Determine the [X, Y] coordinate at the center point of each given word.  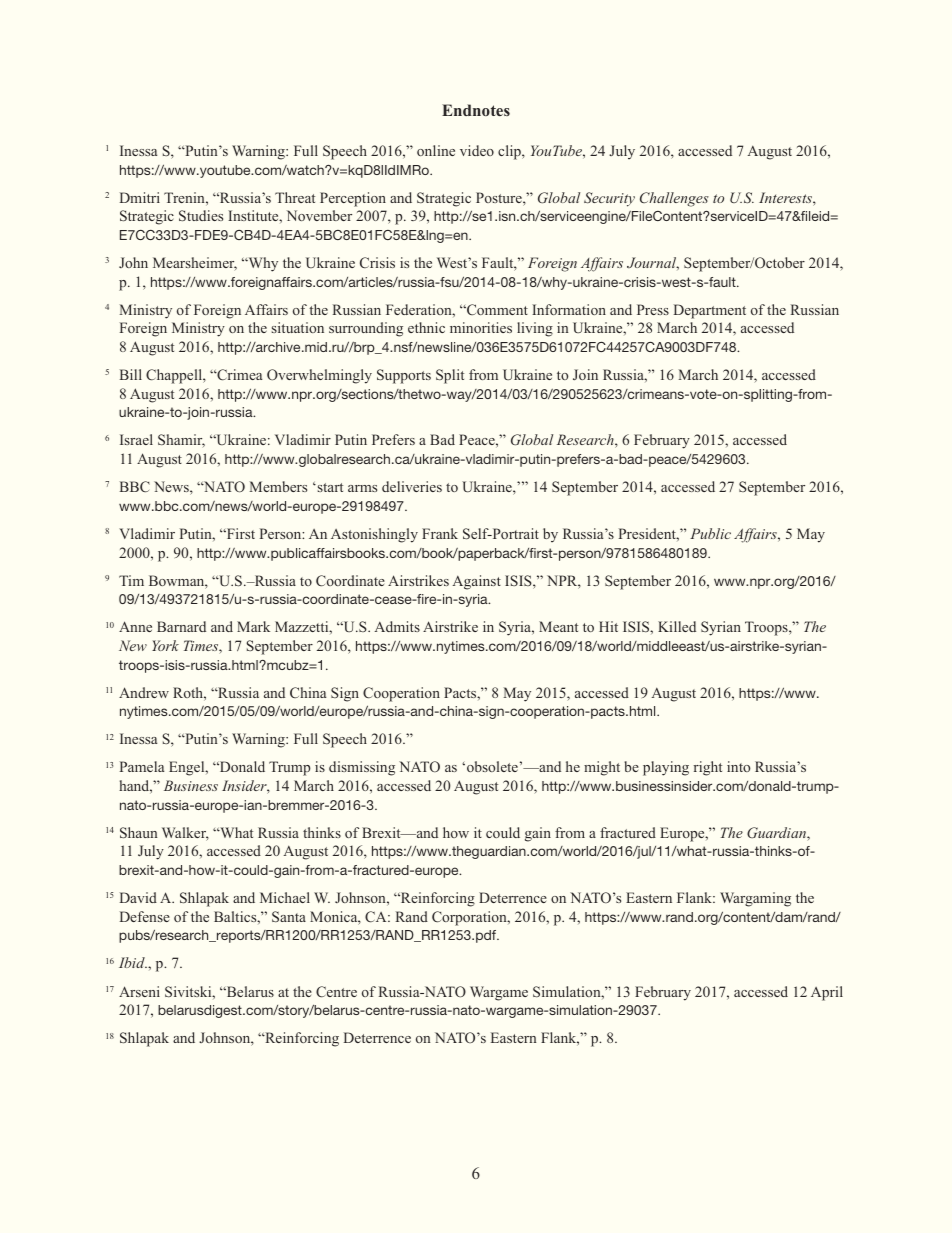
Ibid [133, 962]
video [477, 150]
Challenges [674, 199]
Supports [404, 376]
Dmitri [140, 197]
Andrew [144, 692]
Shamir [181, 441]
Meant [558, 626]
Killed [677, 626]
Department [710, 311]
